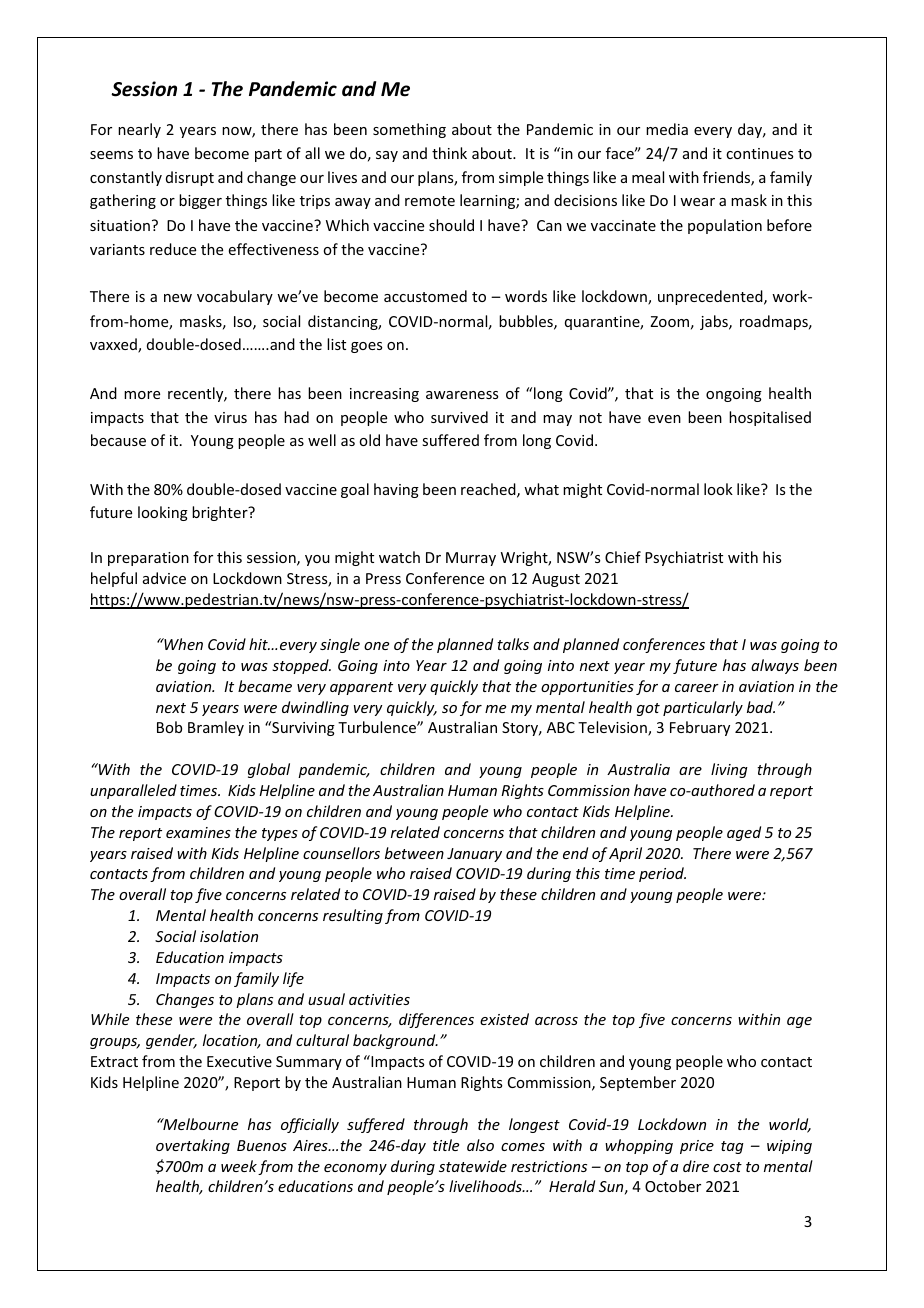 The height and width of the screenshot is (1308, 924). I want to click on virus, so click(230, 417).
